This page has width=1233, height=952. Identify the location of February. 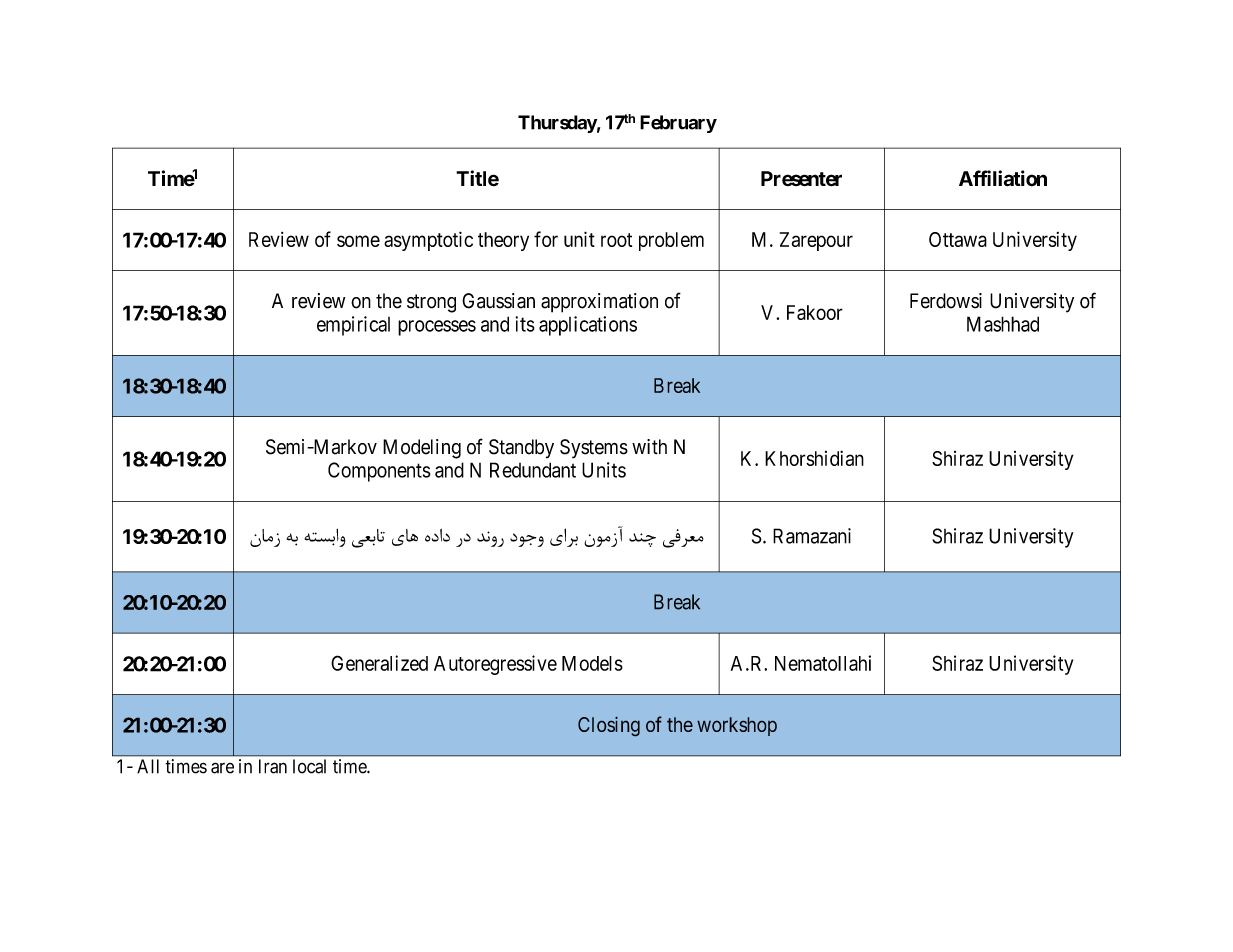
(678, 124).
